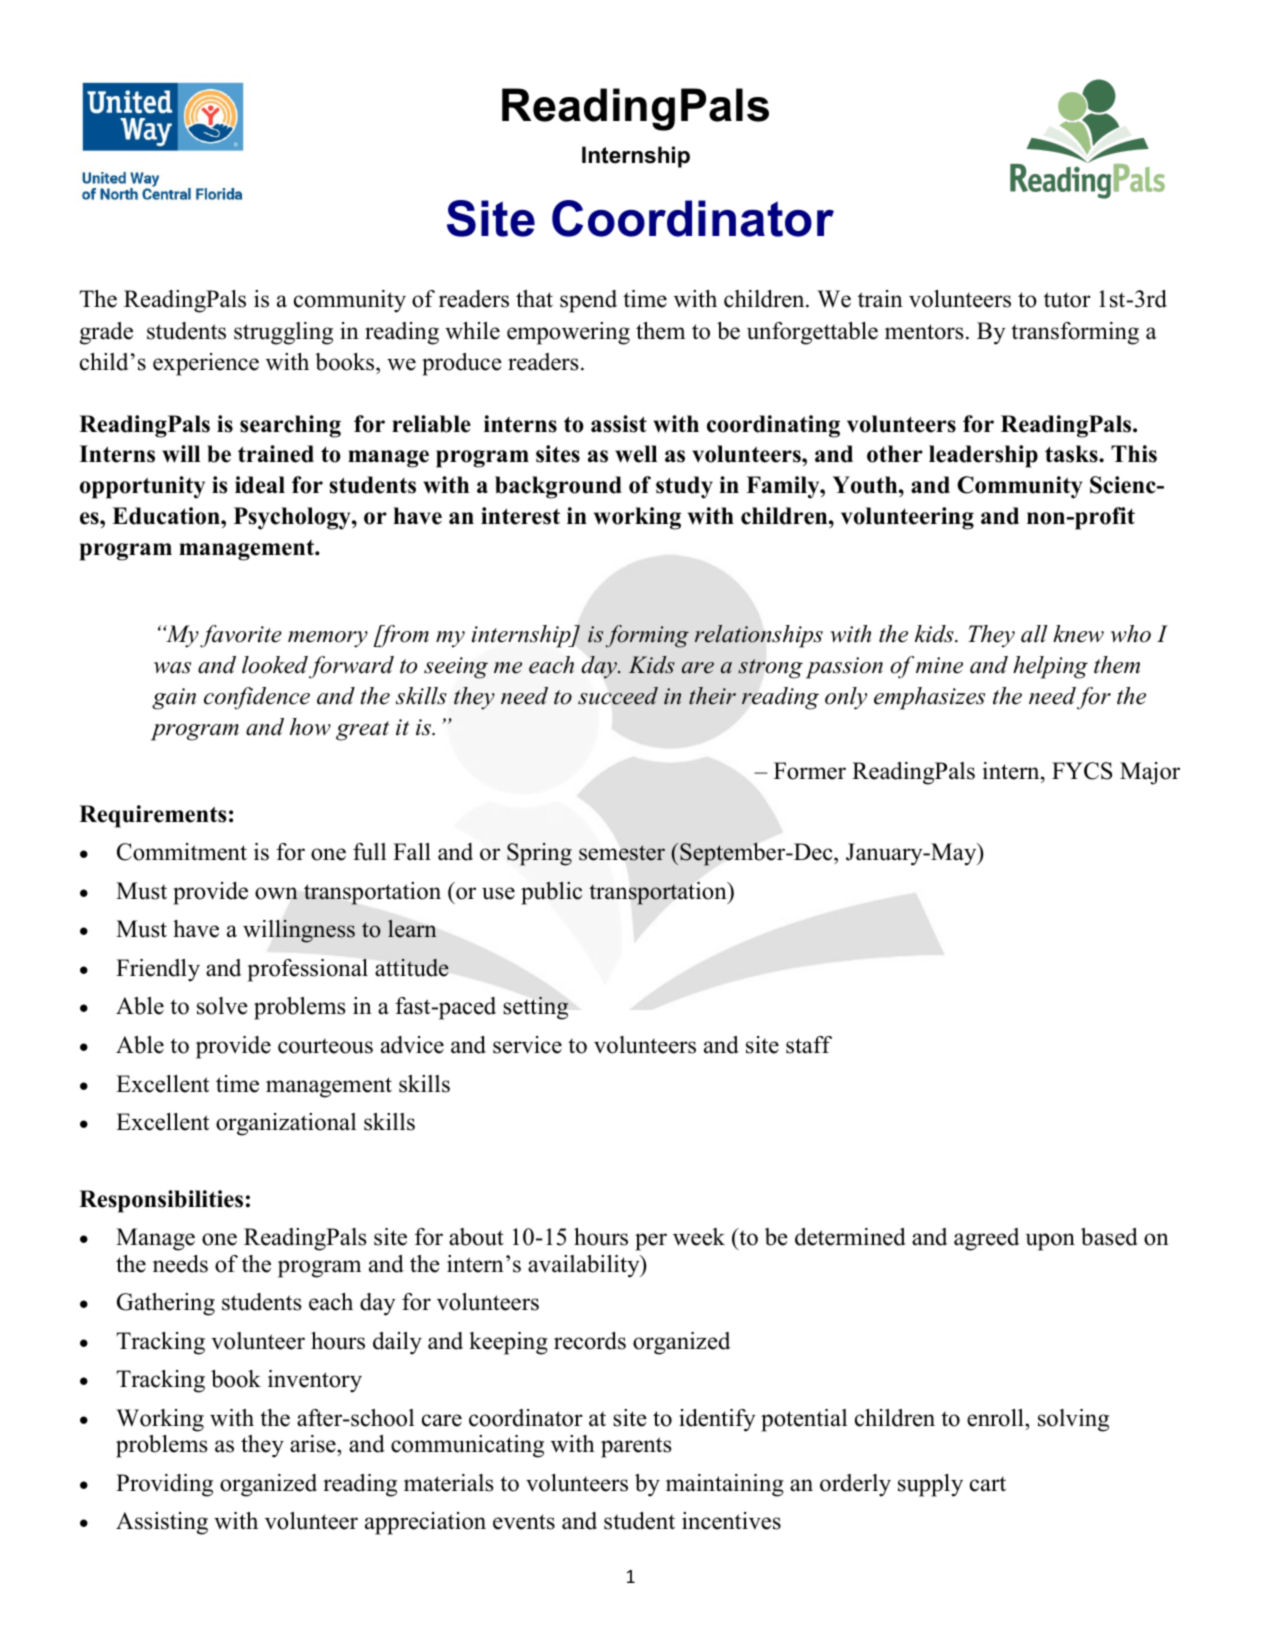 Image resolution: width=1261 pixels, height=1632 pixels. I want to click on Providing, so click(164, 1485).
